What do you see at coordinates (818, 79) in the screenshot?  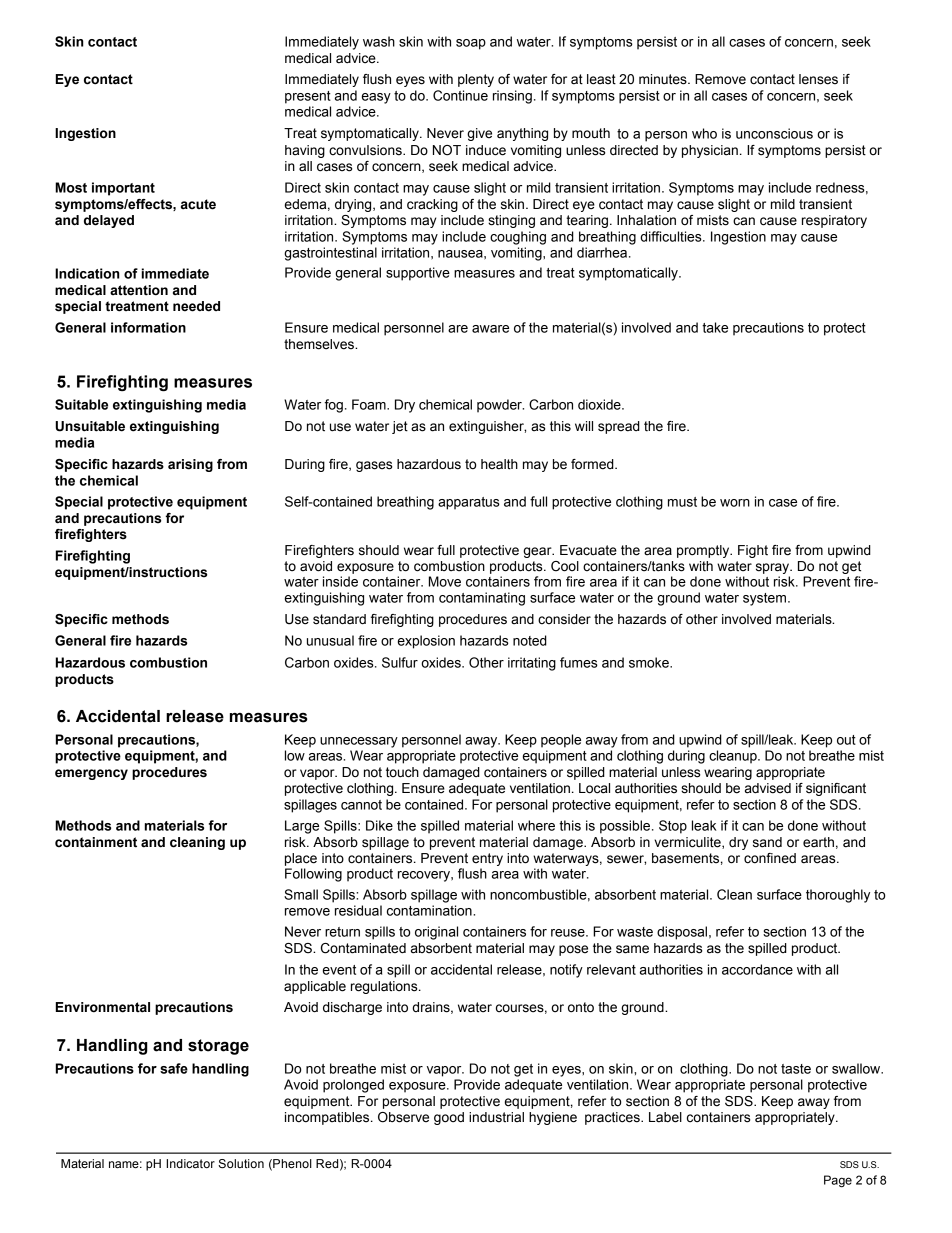 I see `lenses` at bounding box center [818, 79].
